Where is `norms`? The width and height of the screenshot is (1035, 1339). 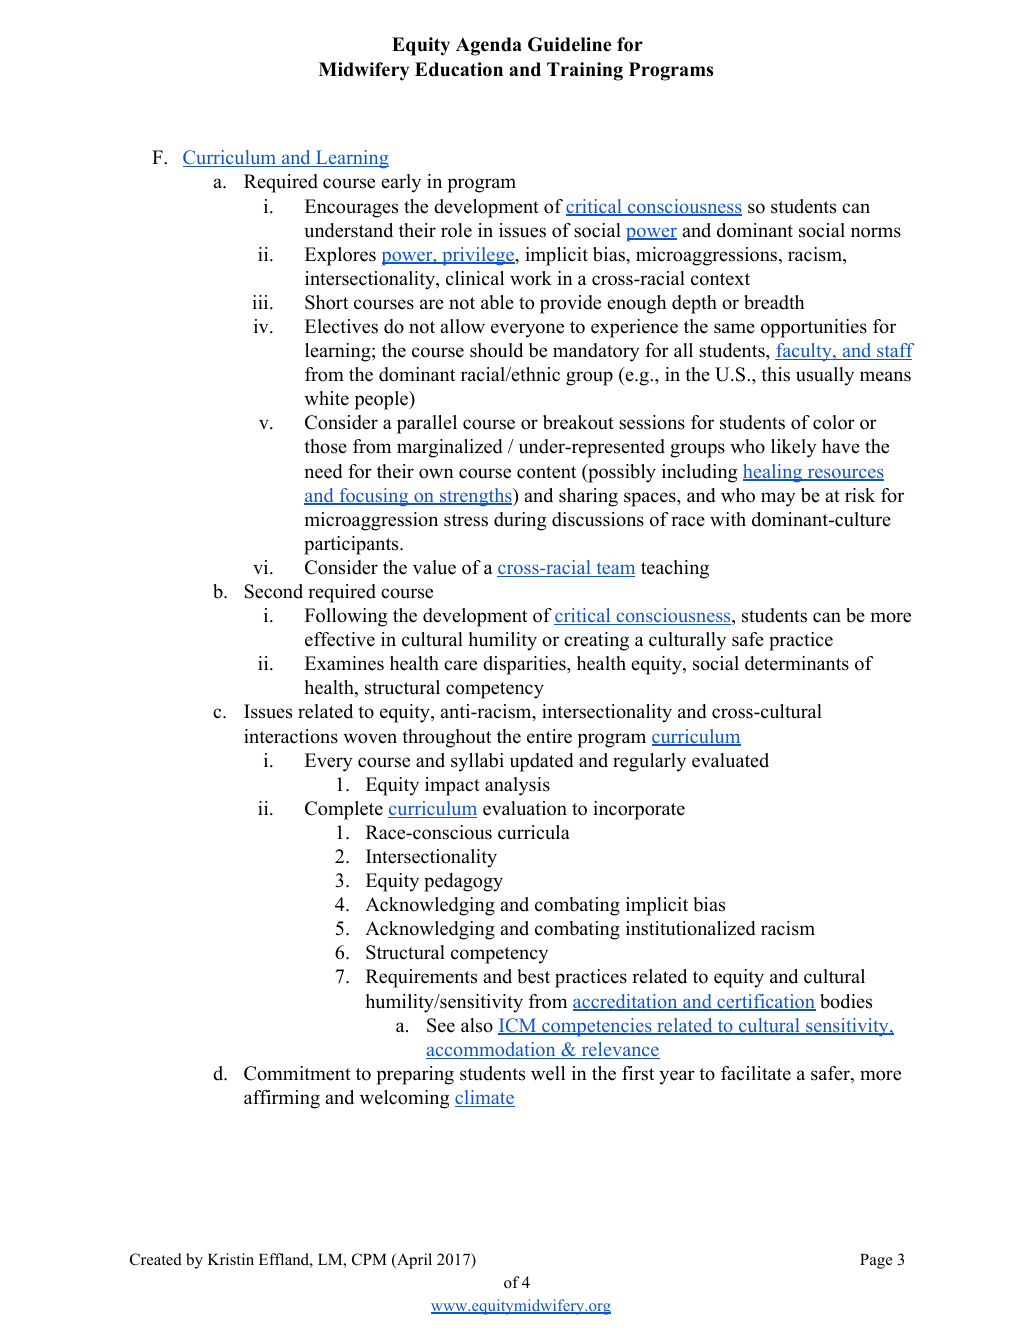
norms is located at coordinates (876, 232).
